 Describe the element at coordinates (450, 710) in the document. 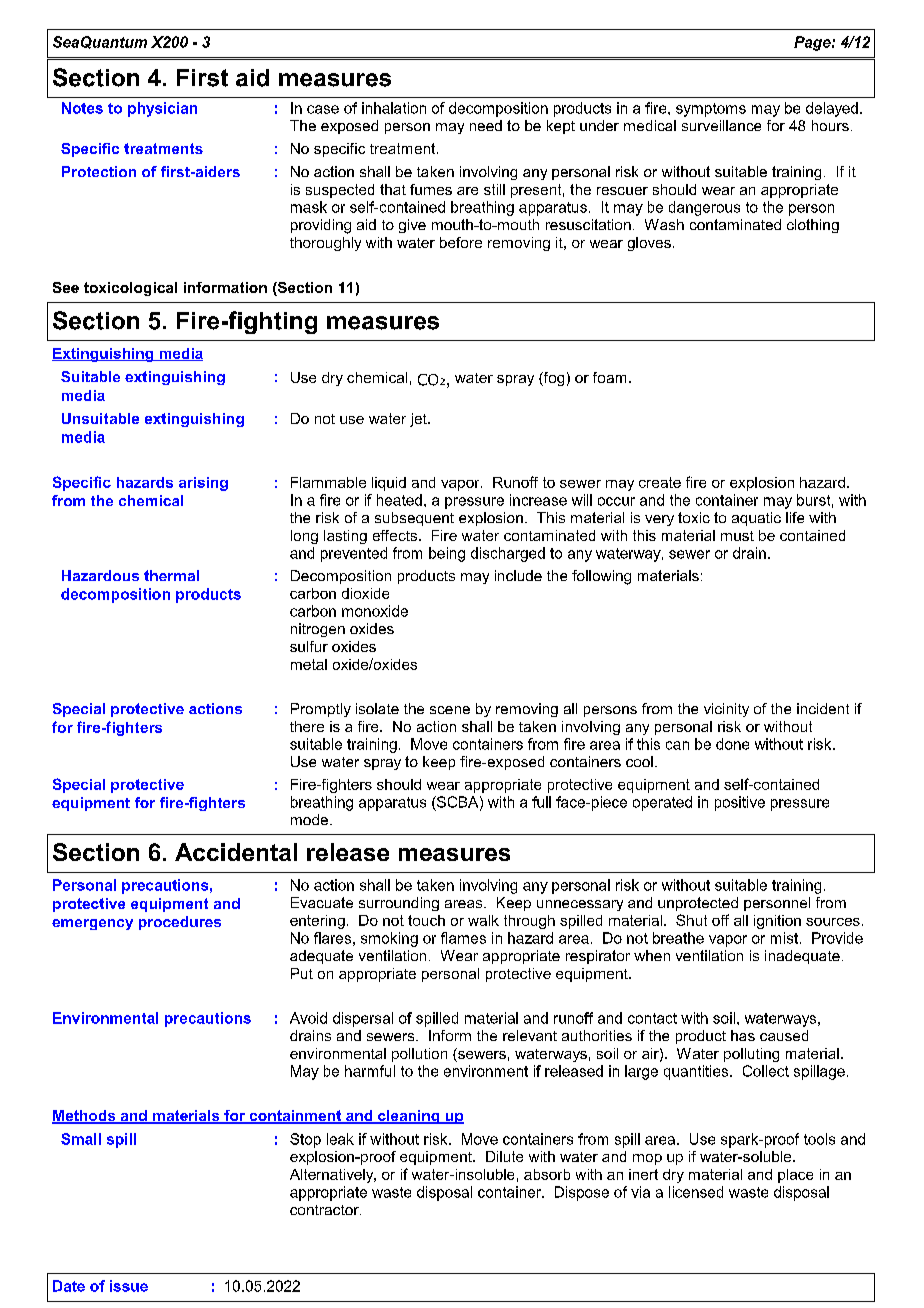

I see `scene` at that location.
